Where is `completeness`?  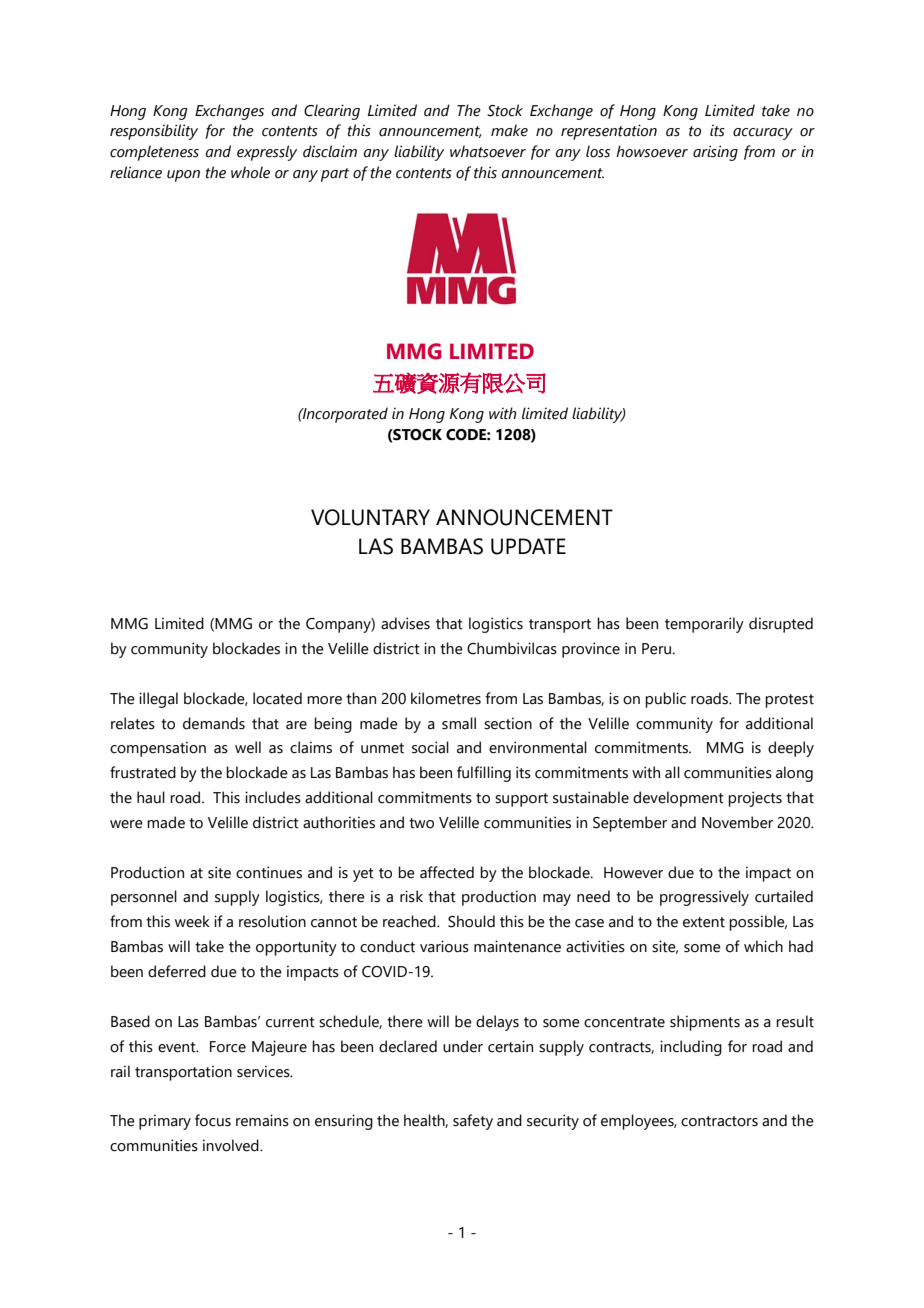
completeness is located at coordinates (154, 153).
